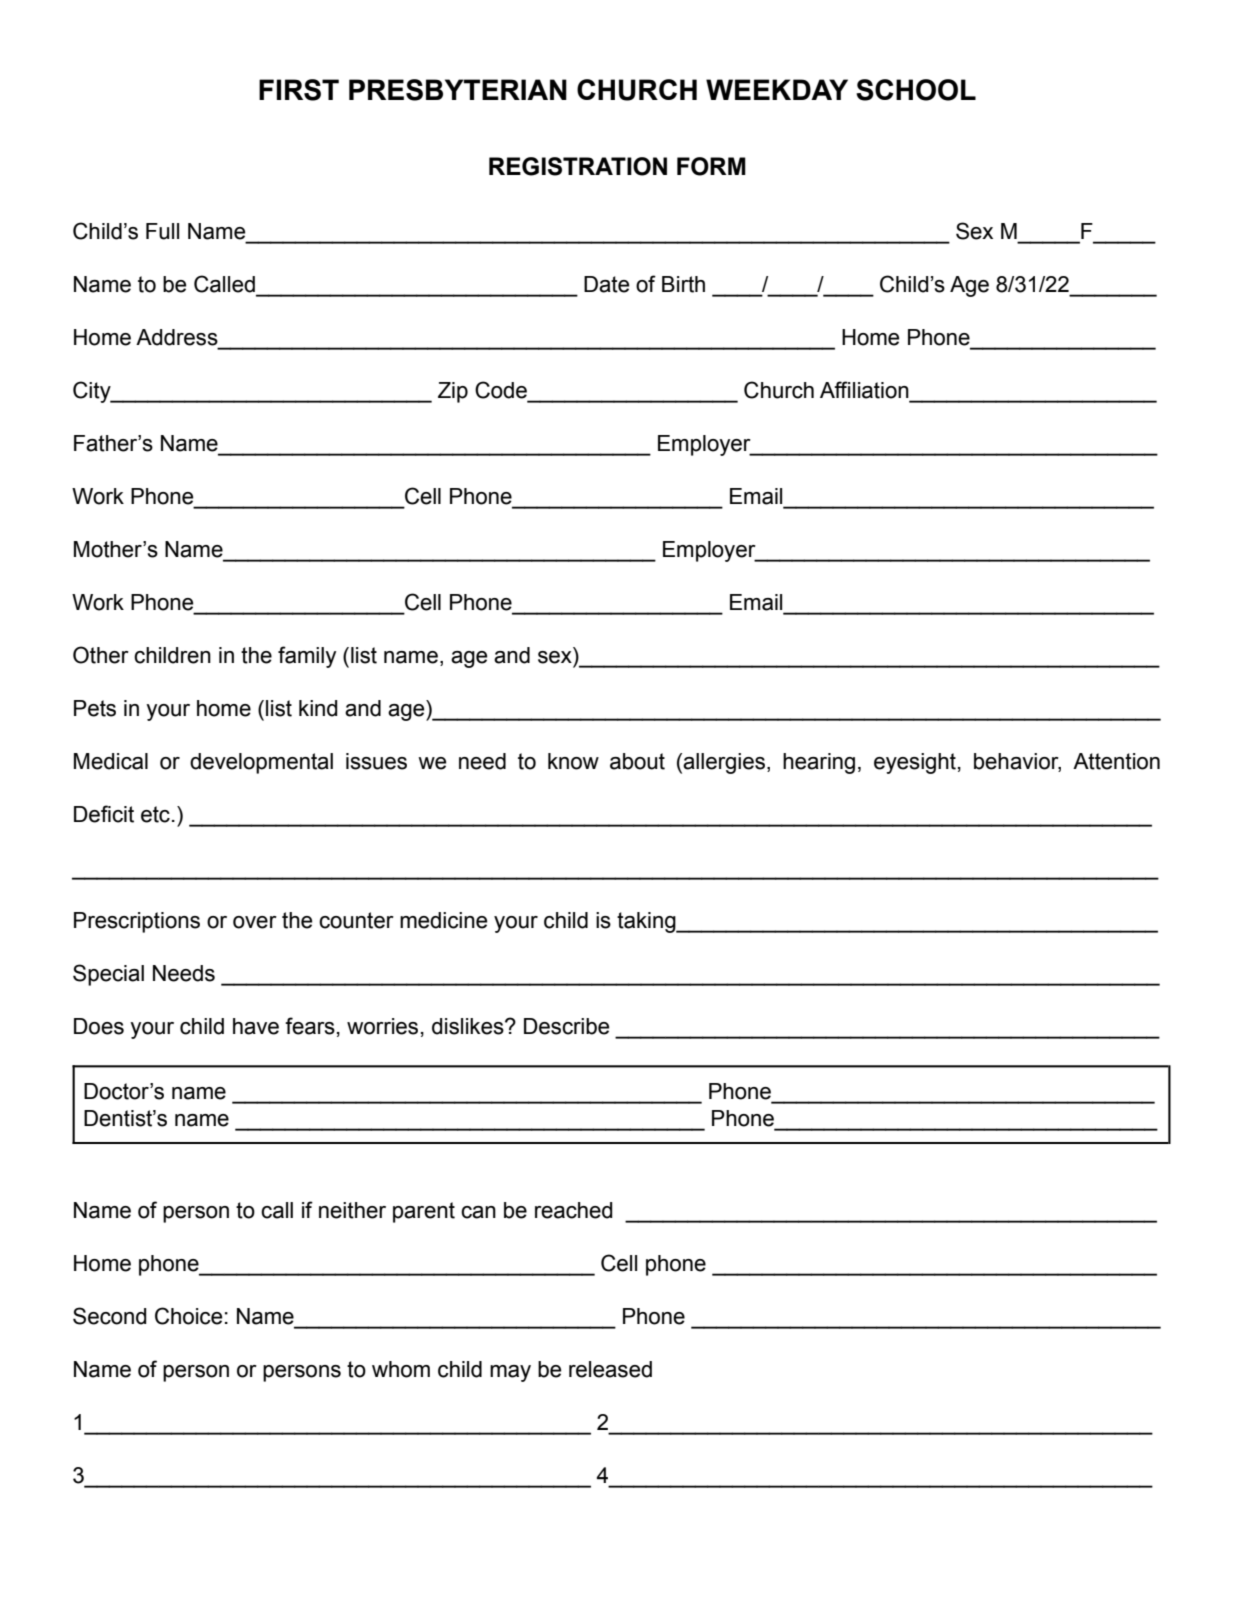 The image size is (1235, 1598). What do you see at coordinates (189, 1316) in the document?
I see `Choice` at bounding box center [189, 1316].
